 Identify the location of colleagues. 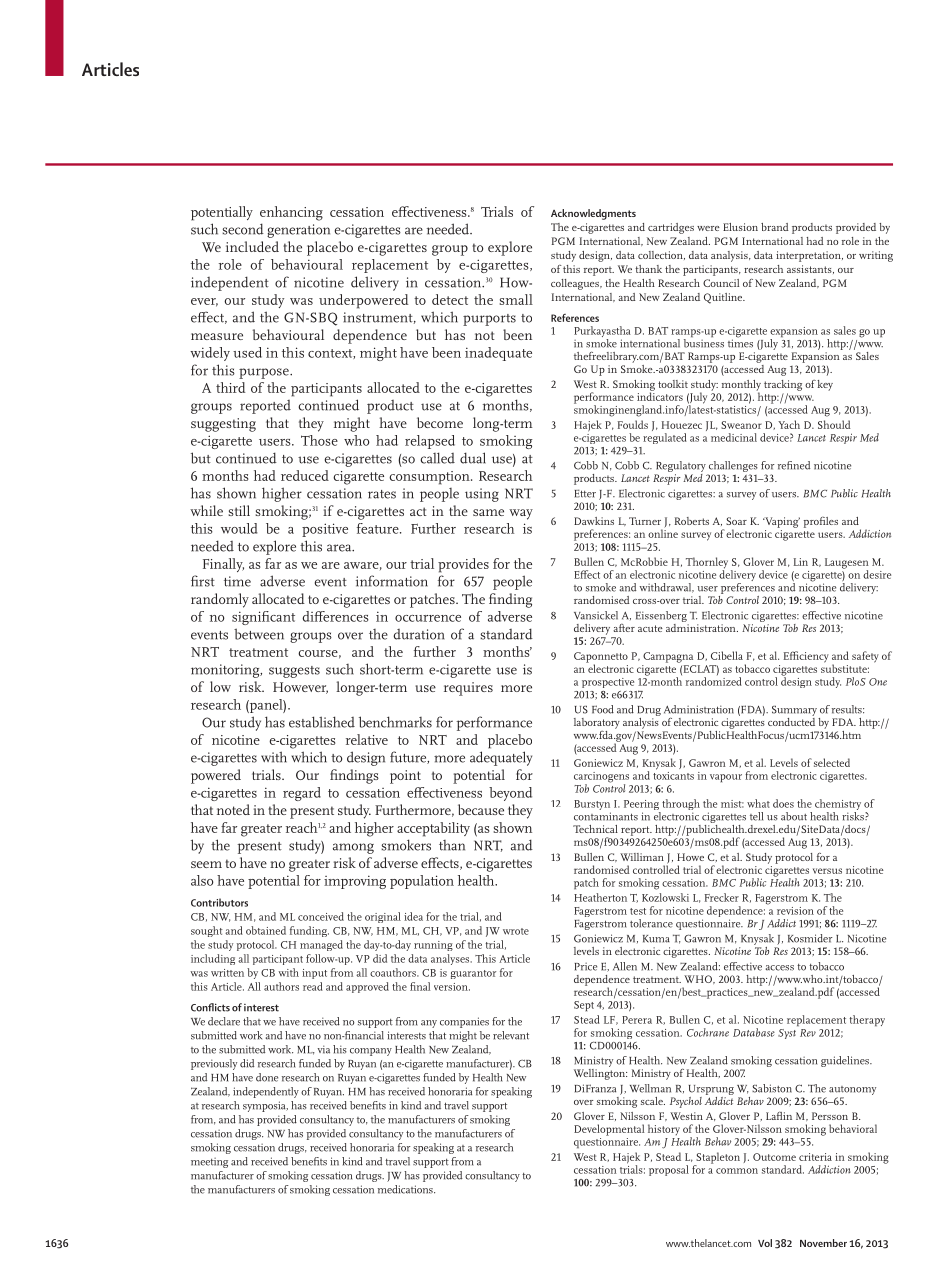
(576, 284).
